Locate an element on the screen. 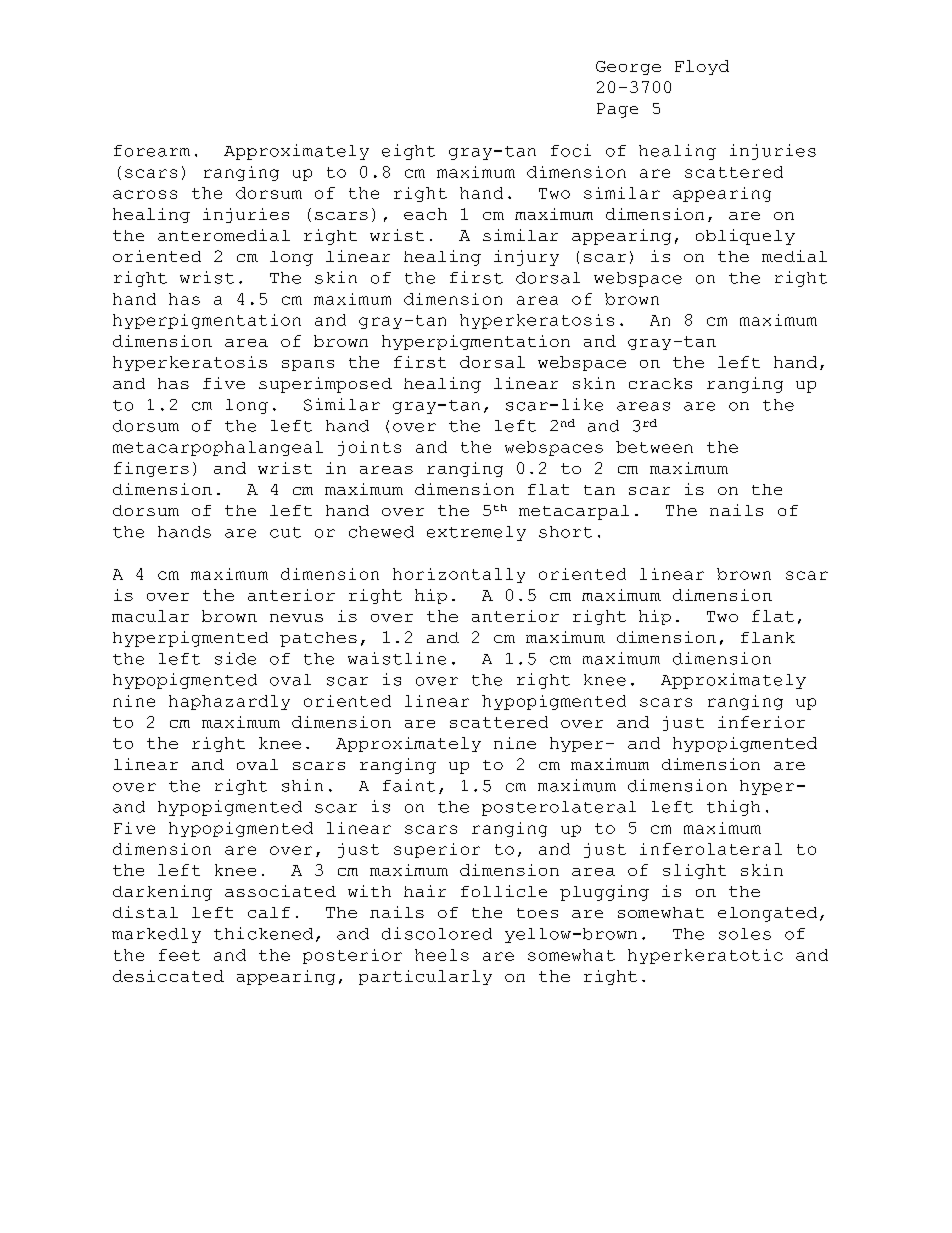 The width and height of the screenshot is (952, 1233). between is located at coordinates (654, 447).
